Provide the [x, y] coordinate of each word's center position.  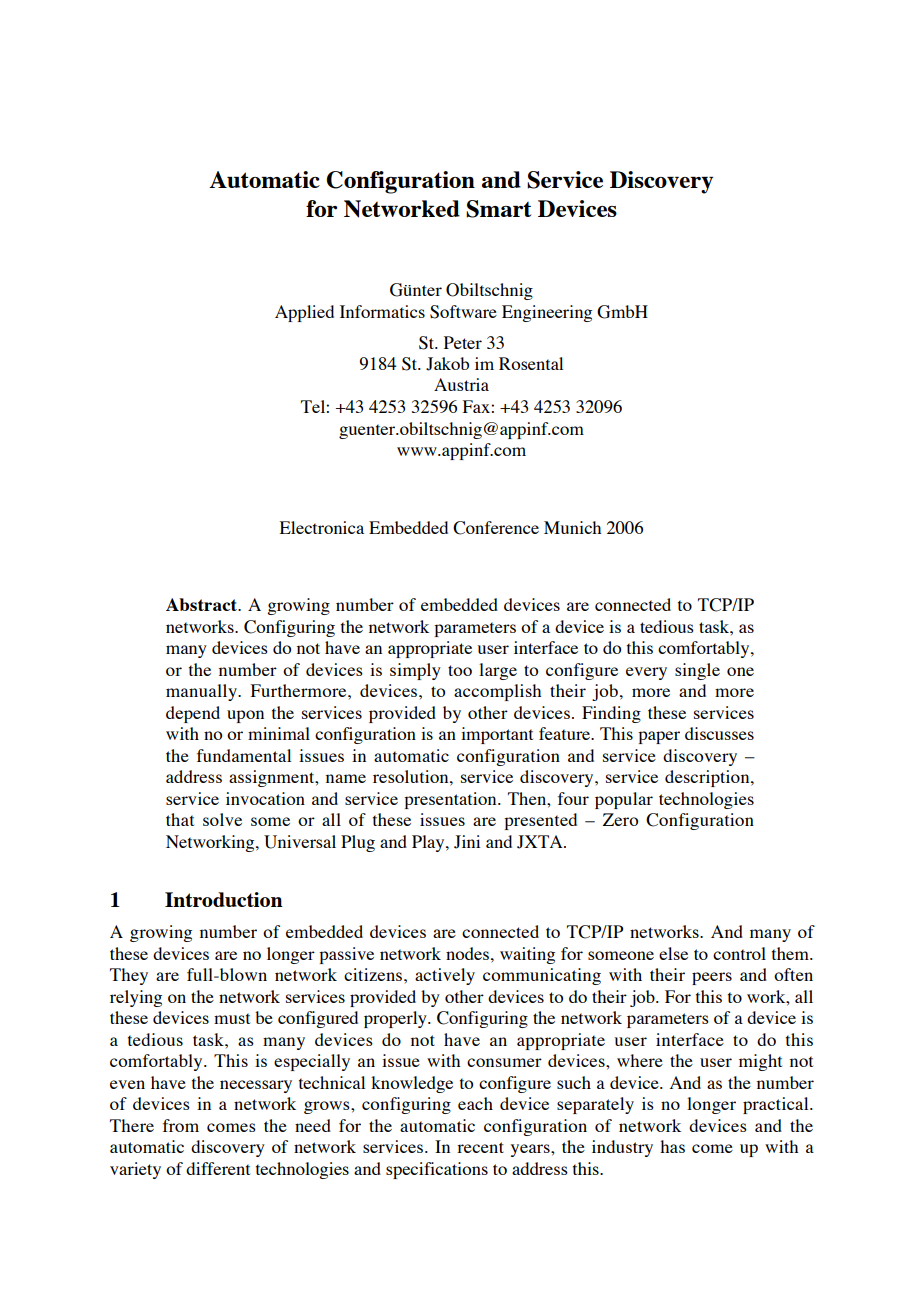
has [672, 1146]
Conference [496, 528]
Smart [498, 209]
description [708, 778]
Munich [572, 527]
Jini [467, 842]
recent [480, 1147]
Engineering [547, 313]
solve [222, 819]
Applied [304, 313]
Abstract [203, 604]
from [181, 1125]
